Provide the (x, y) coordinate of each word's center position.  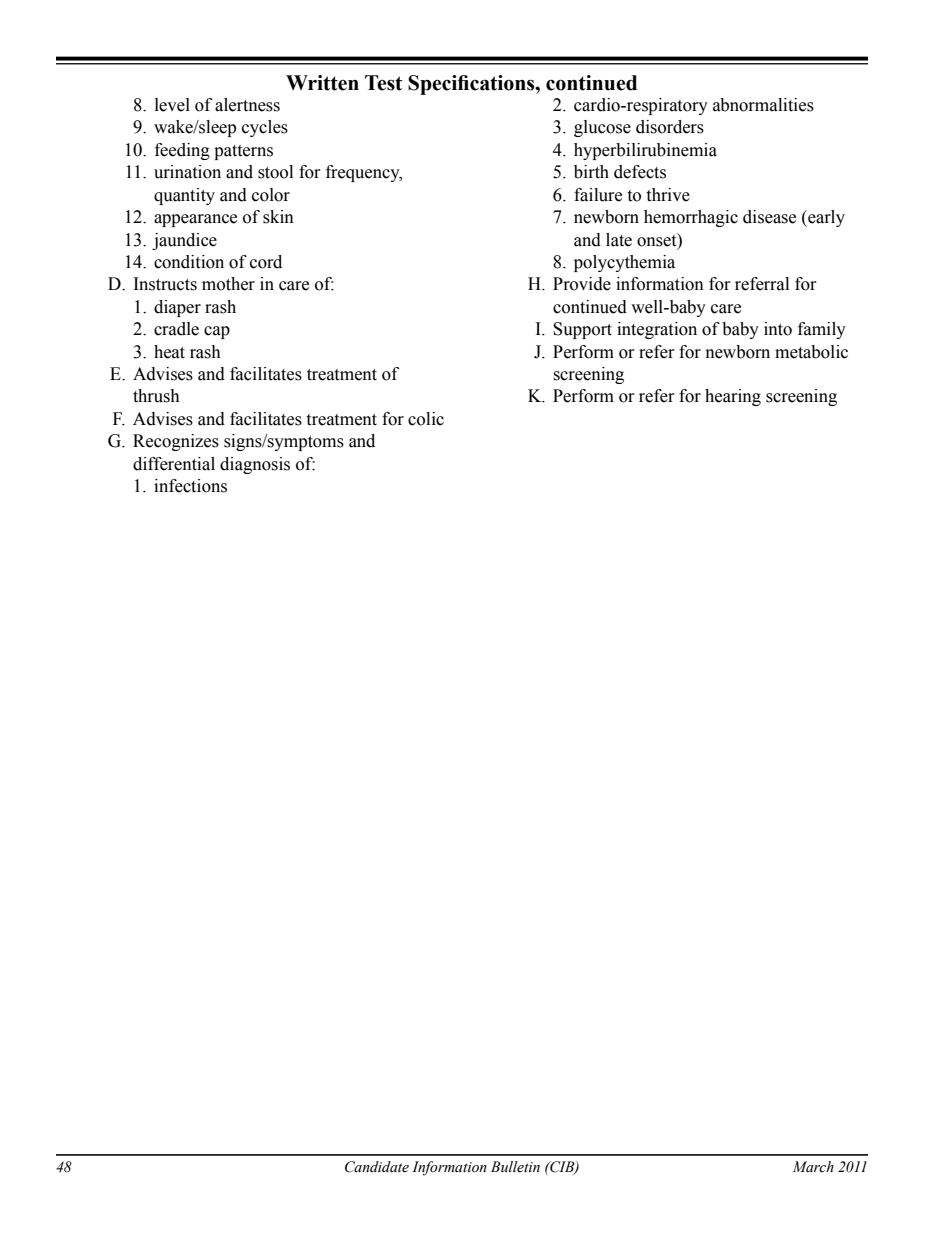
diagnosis (255, 465)
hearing (733, 397)
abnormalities (763, 105)
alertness (247, 105)
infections (190, 486)
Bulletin (515, 1167)
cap (217, 332)
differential (174, 464)
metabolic (811, 352)
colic (426, 419)
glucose (602, 128)
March (813, 1166)
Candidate (377, 1167)
